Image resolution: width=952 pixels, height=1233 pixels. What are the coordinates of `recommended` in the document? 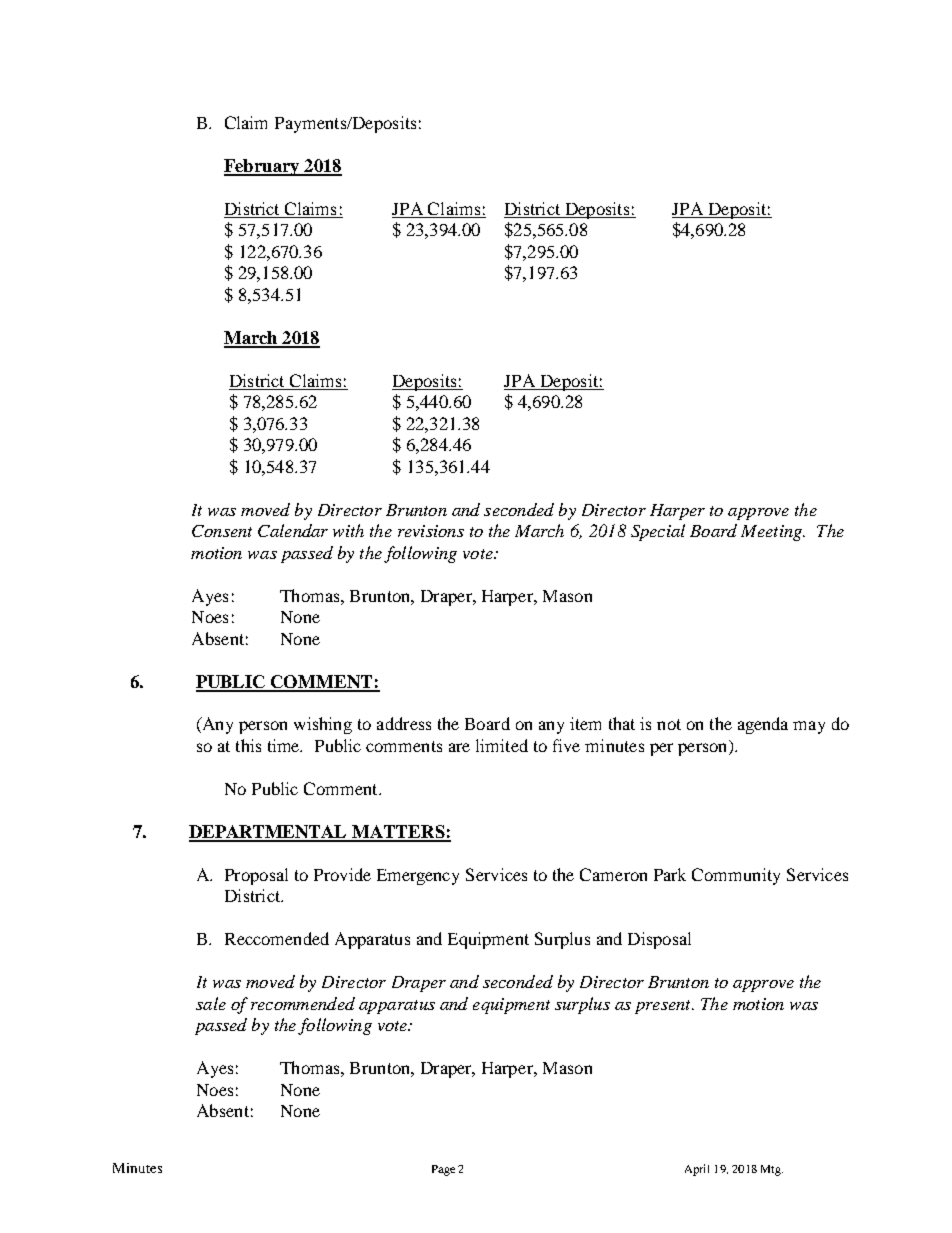 It's located at (303, 1003).
